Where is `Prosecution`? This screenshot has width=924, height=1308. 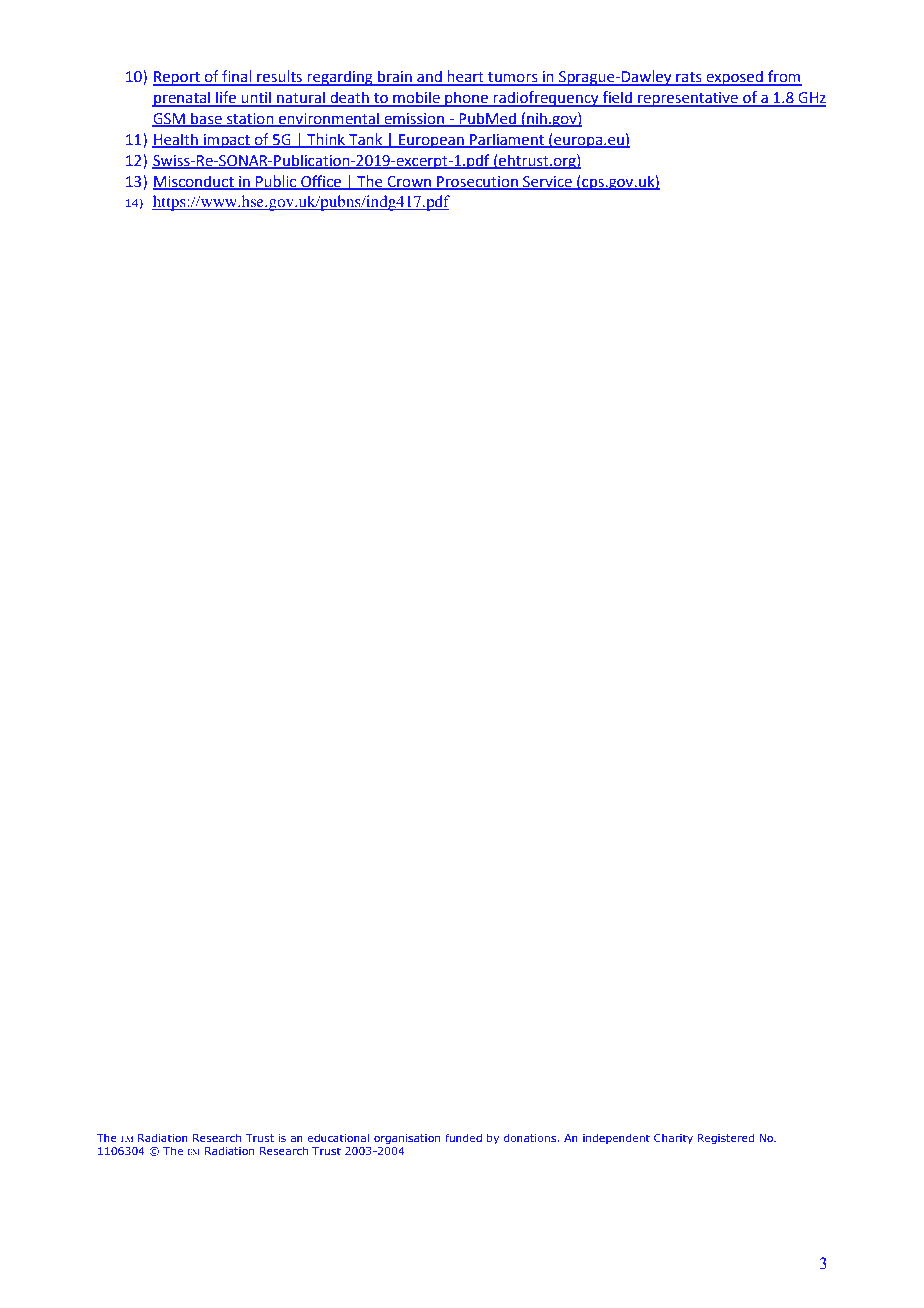
Prosecution is located at coordinates (477, 182).
